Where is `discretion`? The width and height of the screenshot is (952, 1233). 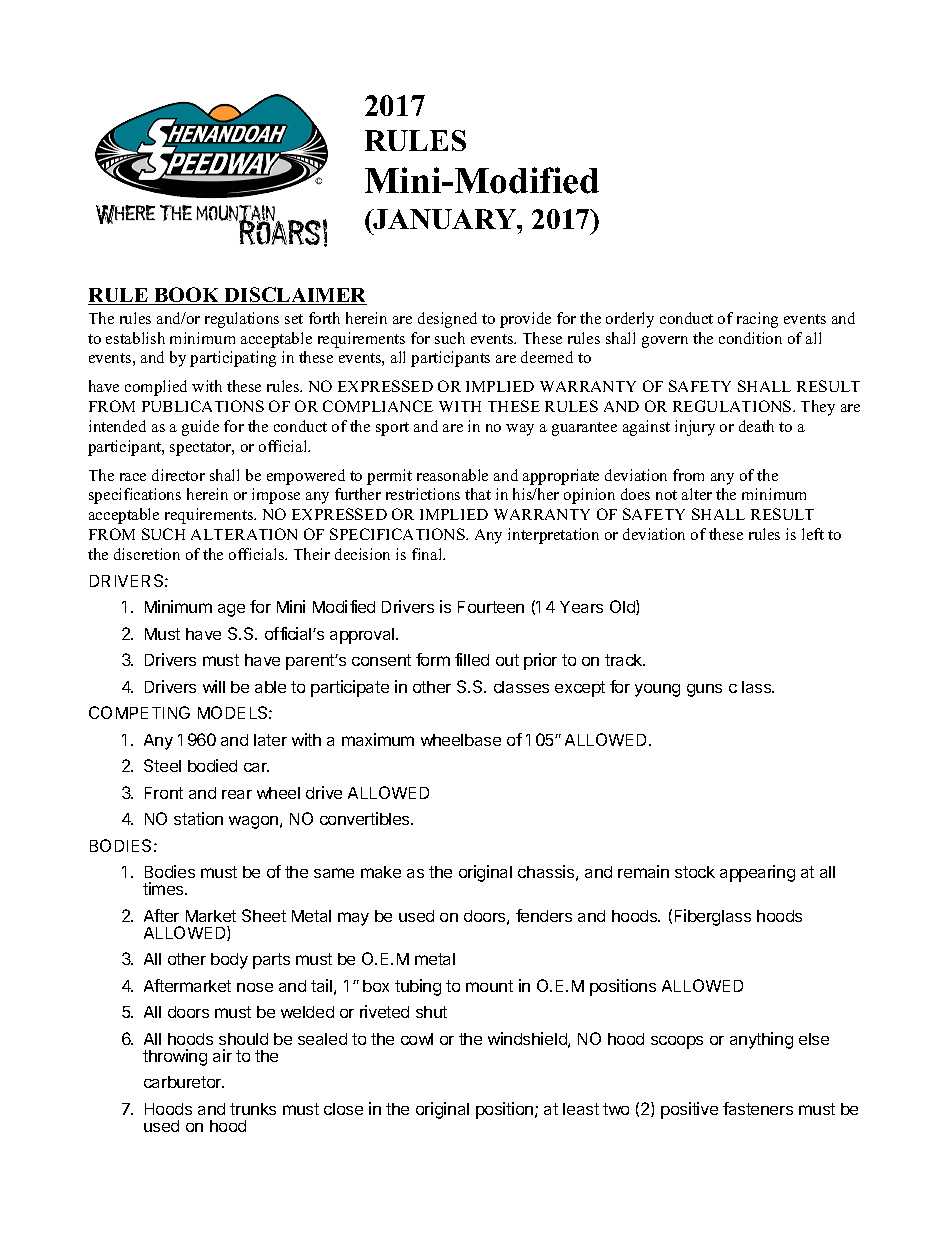 discretion is located at coordinates (147, 554).
